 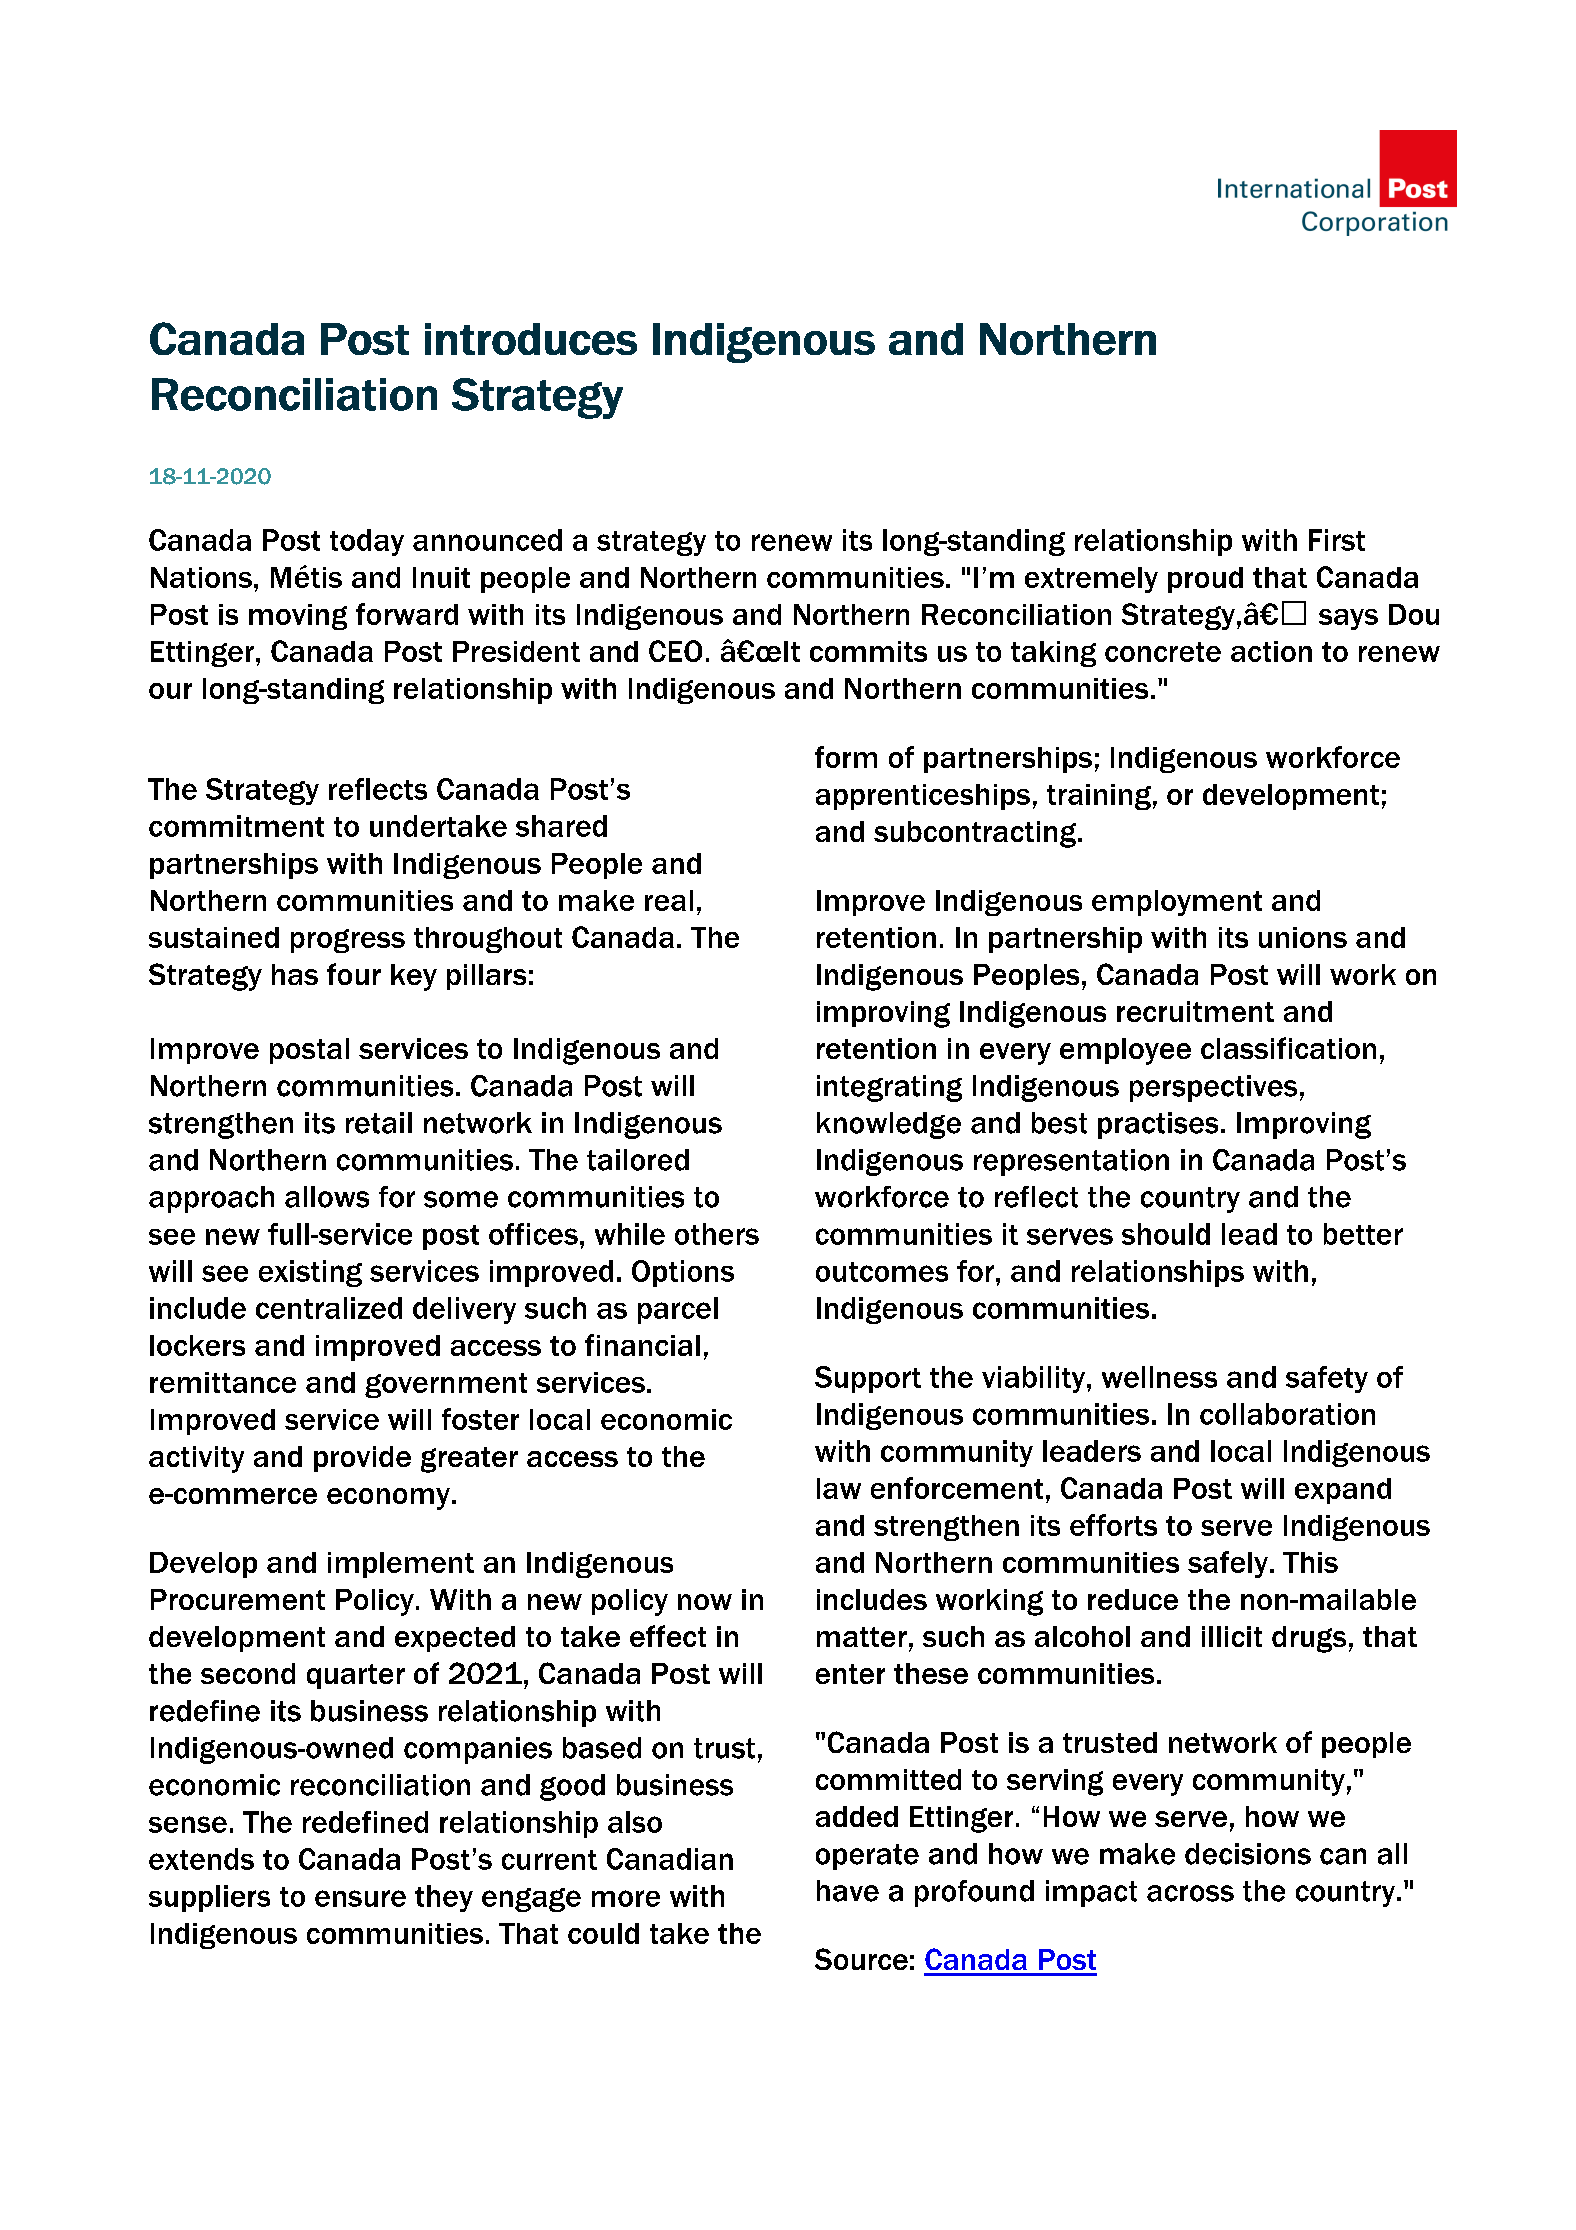 What do you see at coordinates (1190, 1893) in the document?
I see `across` at bounding box center [1190, 1893].
